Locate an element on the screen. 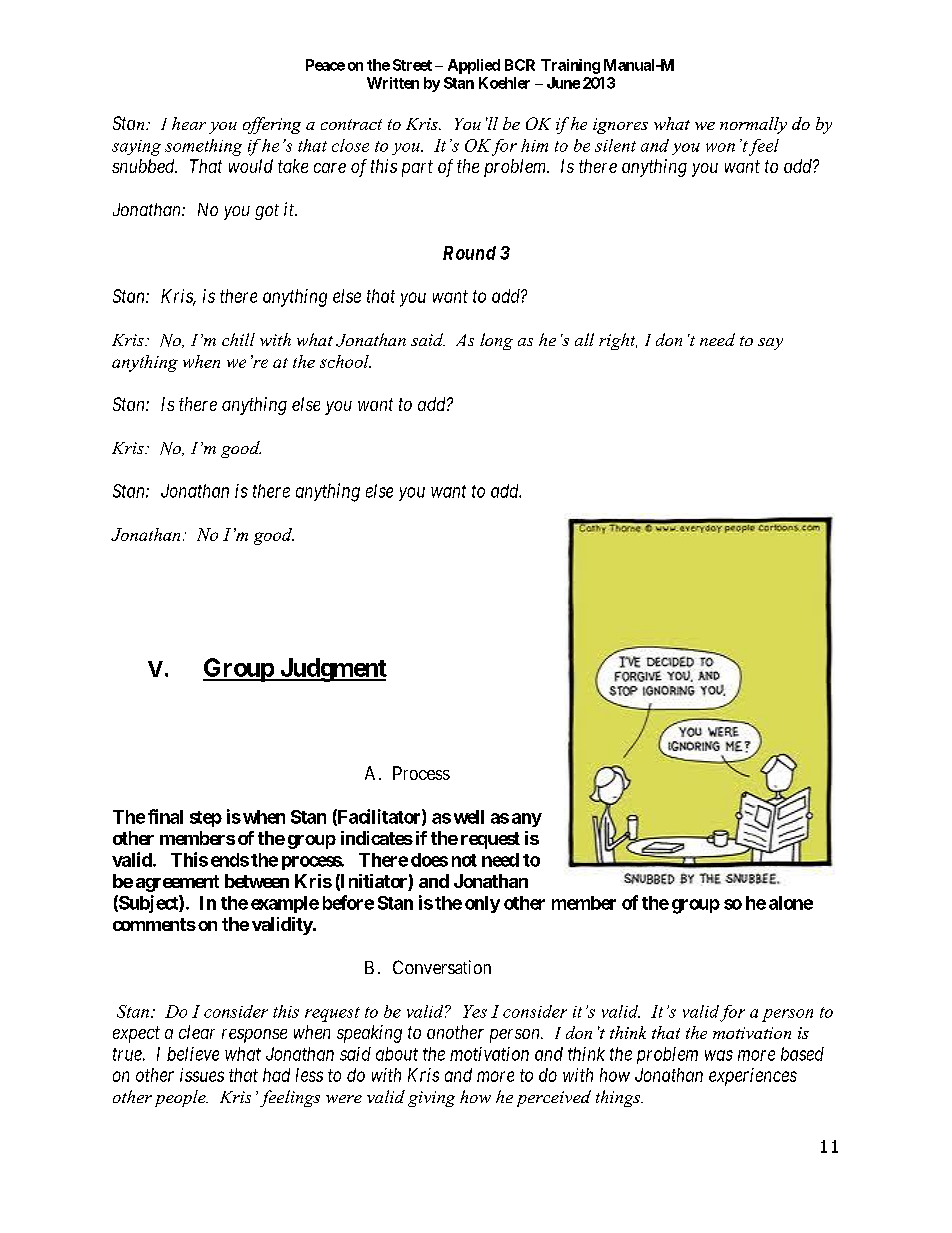 The height and width of the screenshot is (1233, 952). long is located at coordinates (496, 341).
